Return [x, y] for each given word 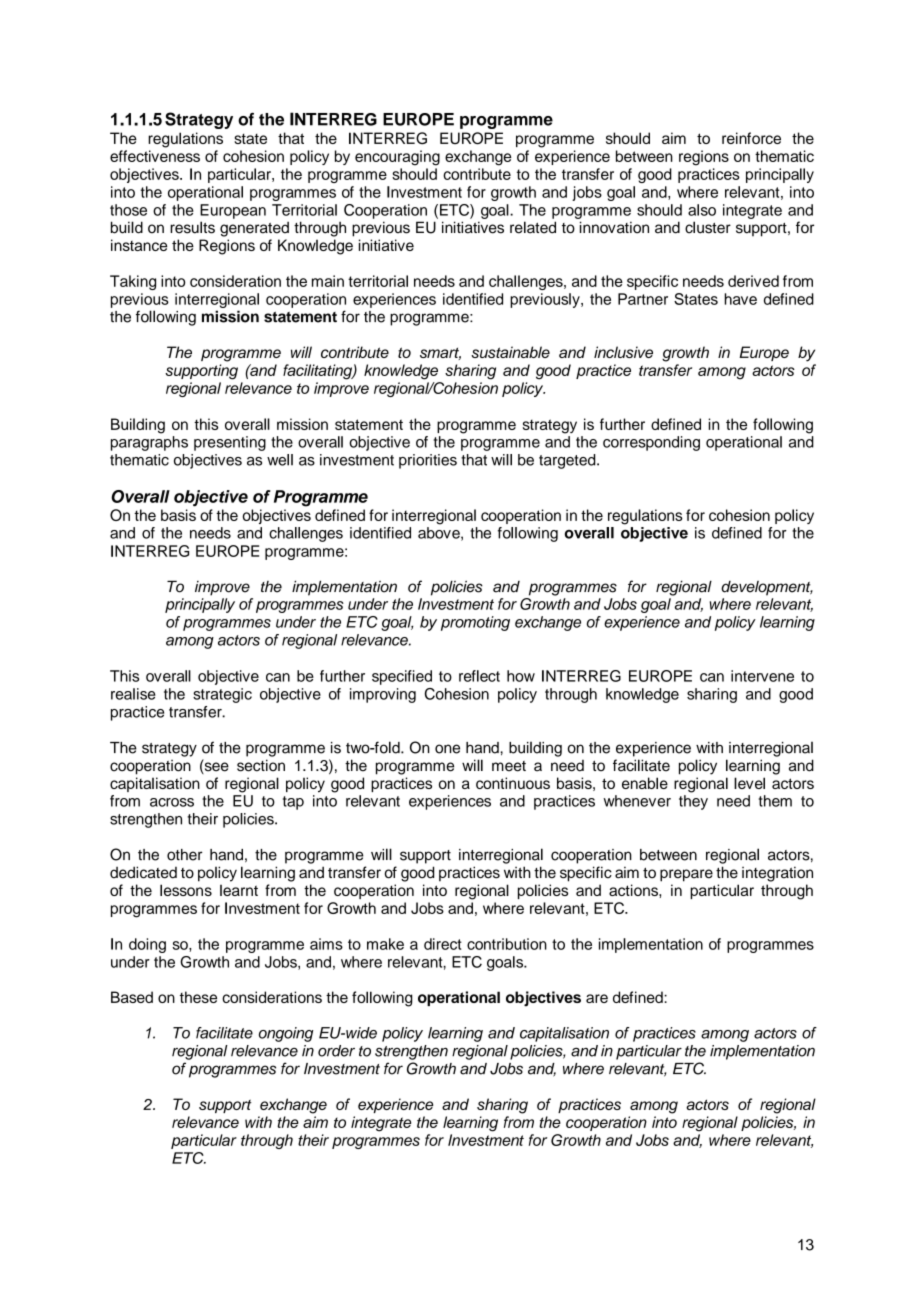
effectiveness [155, 156]
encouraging [397, 158]
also [702, 210]
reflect [479, 676]
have [740, 299]
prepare [686, 875]
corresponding [651, 443]
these [198, 997]
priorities [428, 461]
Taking [133, 282]
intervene [762, 676]
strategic [222, 695]
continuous [513, 783]
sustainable [510, 352]
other [185, 855]
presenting [230, 443]
